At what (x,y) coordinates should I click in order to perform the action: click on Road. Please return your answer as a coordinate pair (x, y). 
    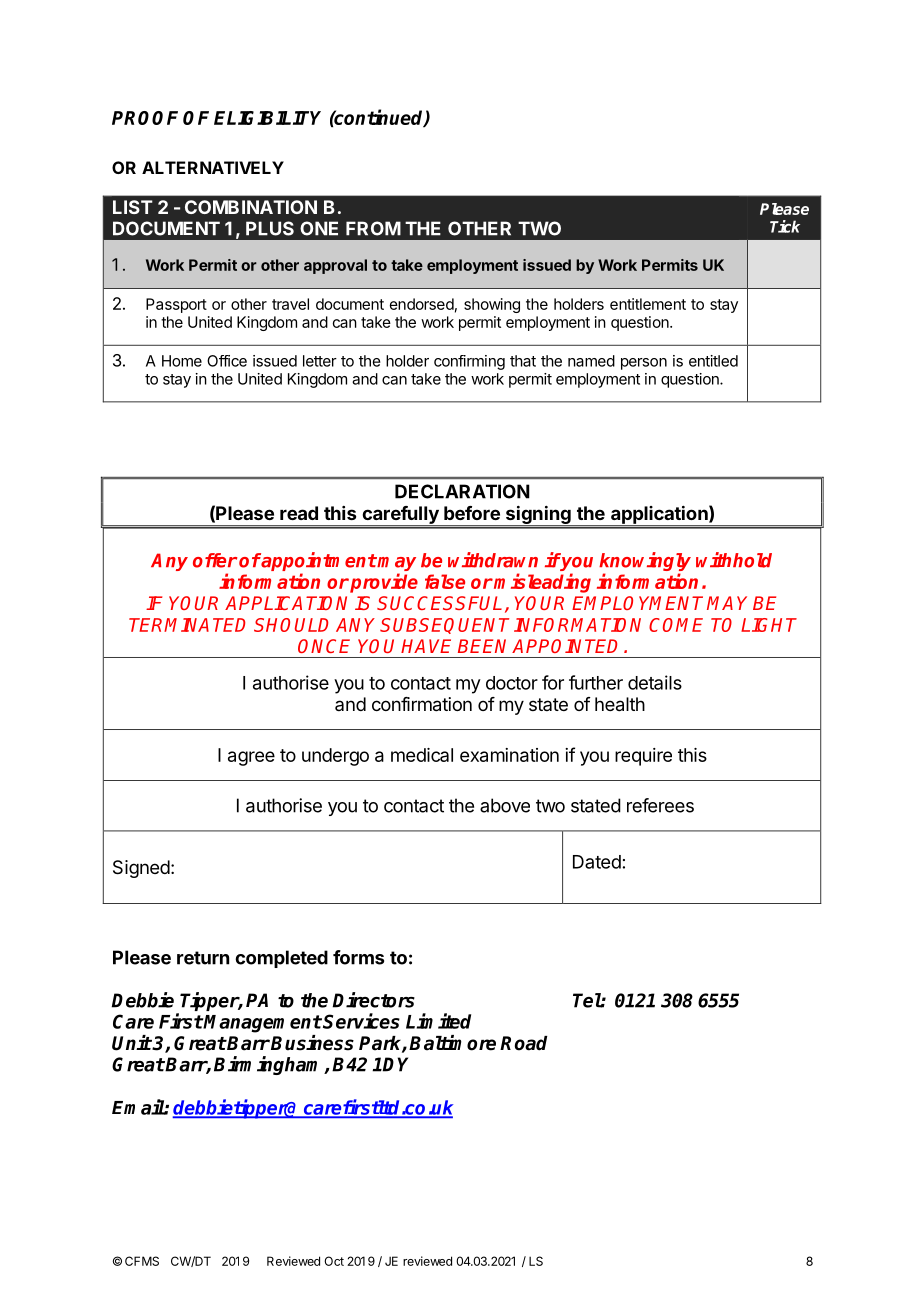
    Looking at the image, I should click on (523, 1043).
